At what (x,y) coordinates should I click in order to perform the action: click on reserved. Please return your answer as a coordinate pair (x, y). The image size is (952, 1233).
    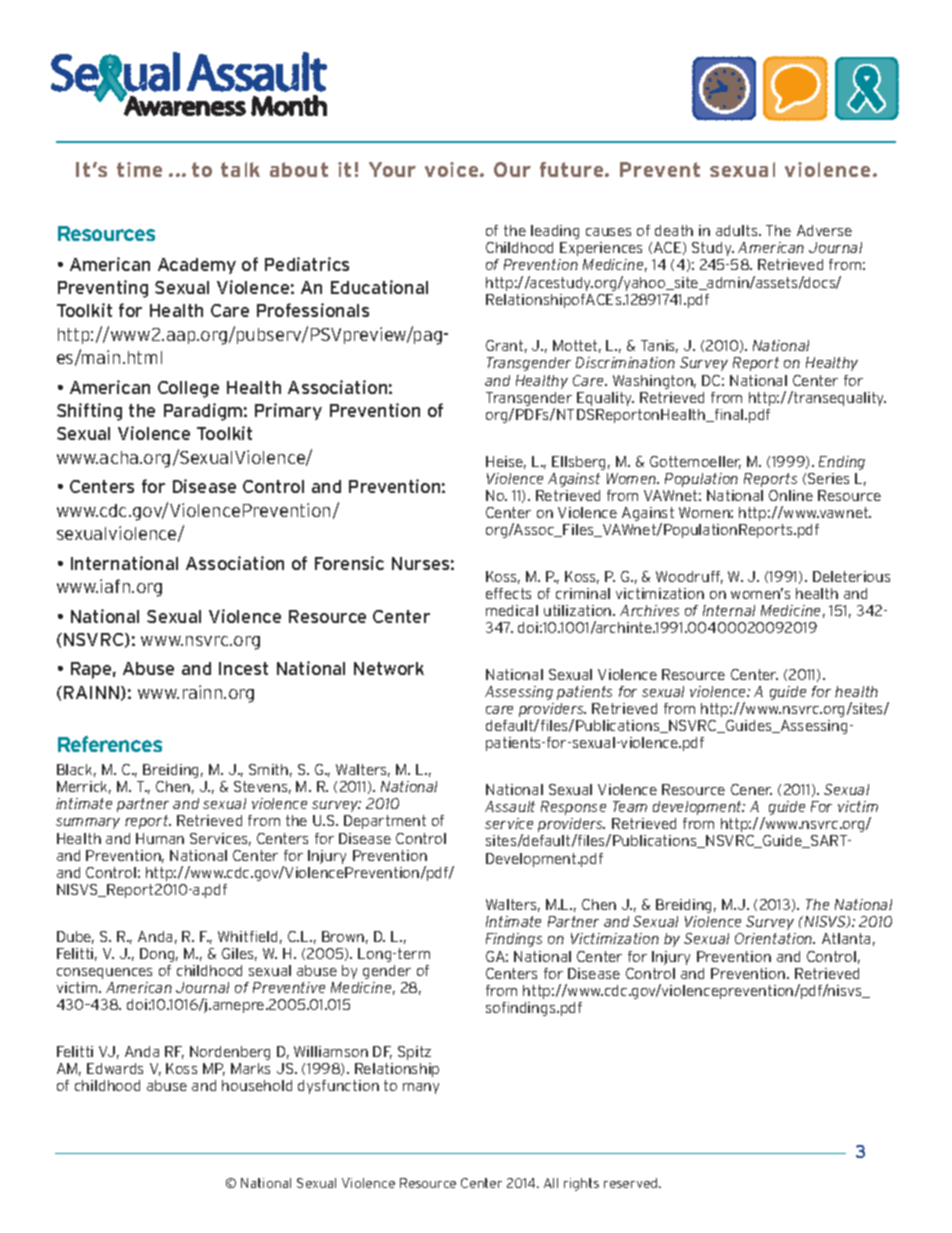
    Looking at the image, I should click on (632, 1183).
